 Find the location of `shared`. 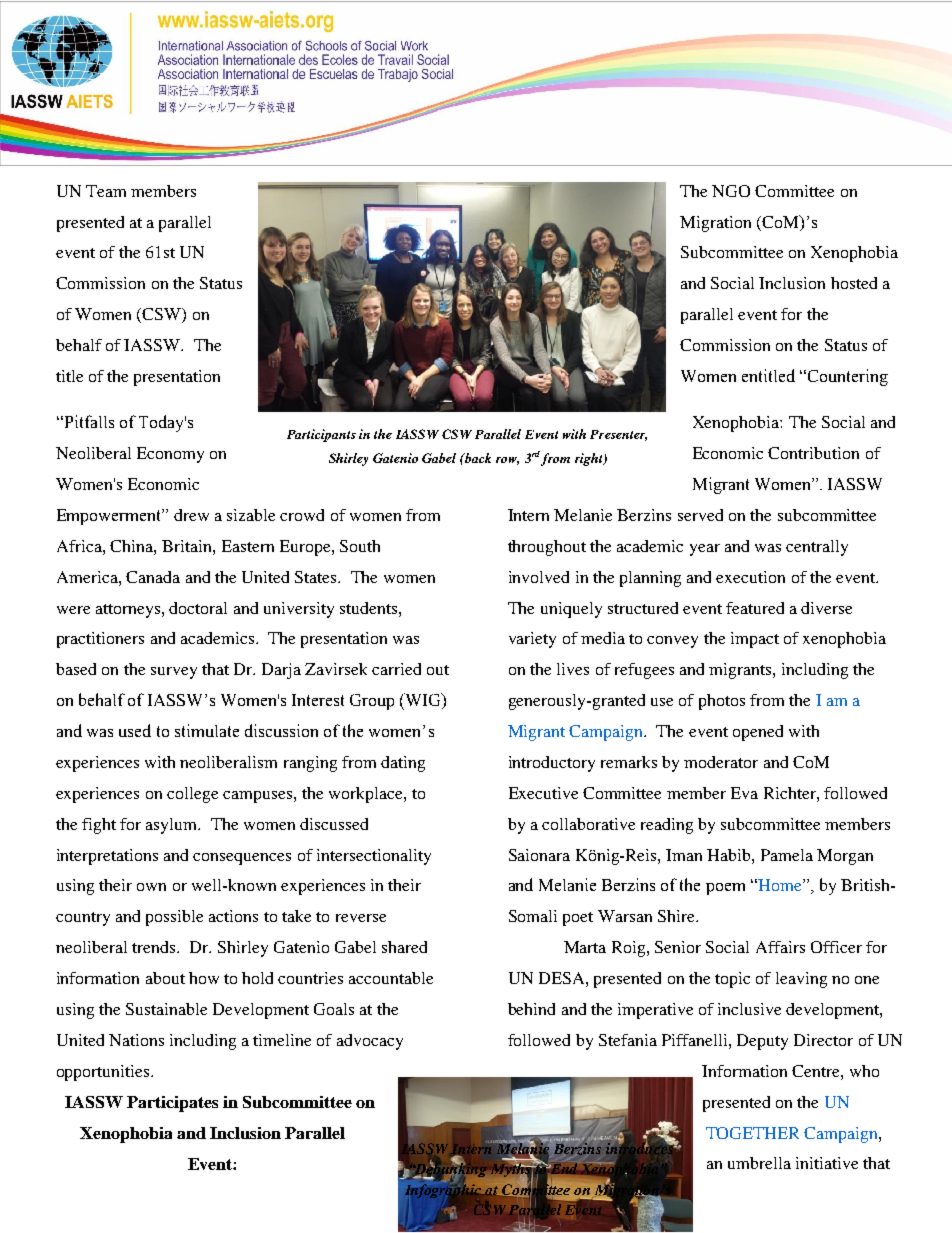

shared is located at coordinates (404, 947).
